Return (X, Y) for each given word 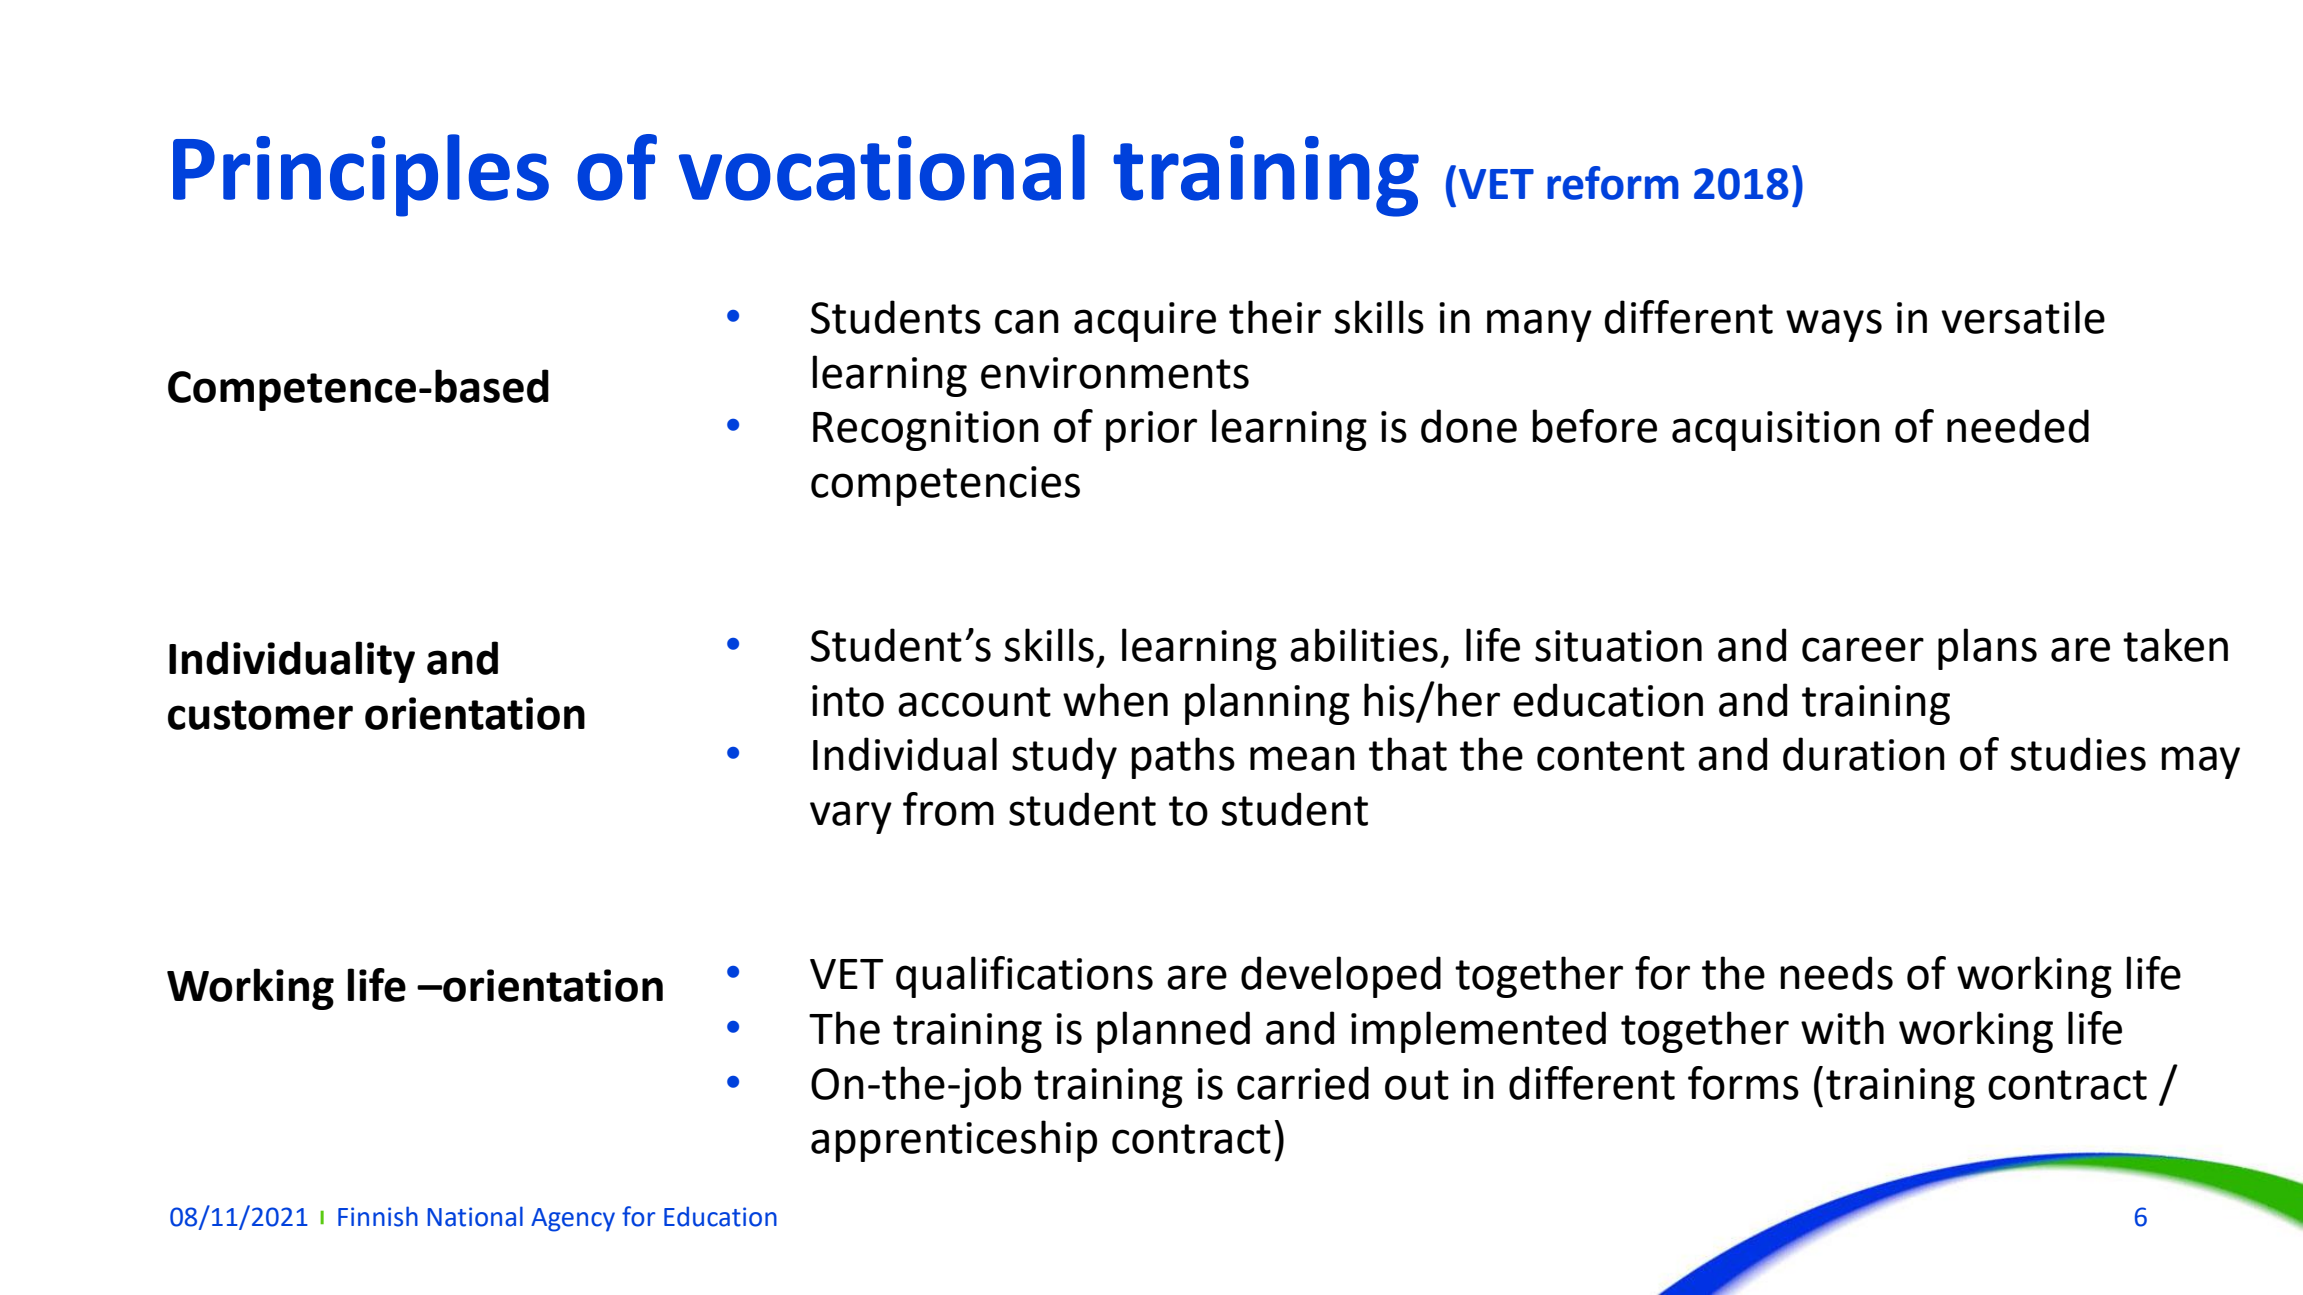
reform (1613, 183)
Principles (361, 175)
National (475, 1216)
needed (2018, 426)
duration (1864, 754)
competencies (945, 486)
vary (851, 817)
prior (1151, 431)
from (948, 809)
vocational (882, 167)
